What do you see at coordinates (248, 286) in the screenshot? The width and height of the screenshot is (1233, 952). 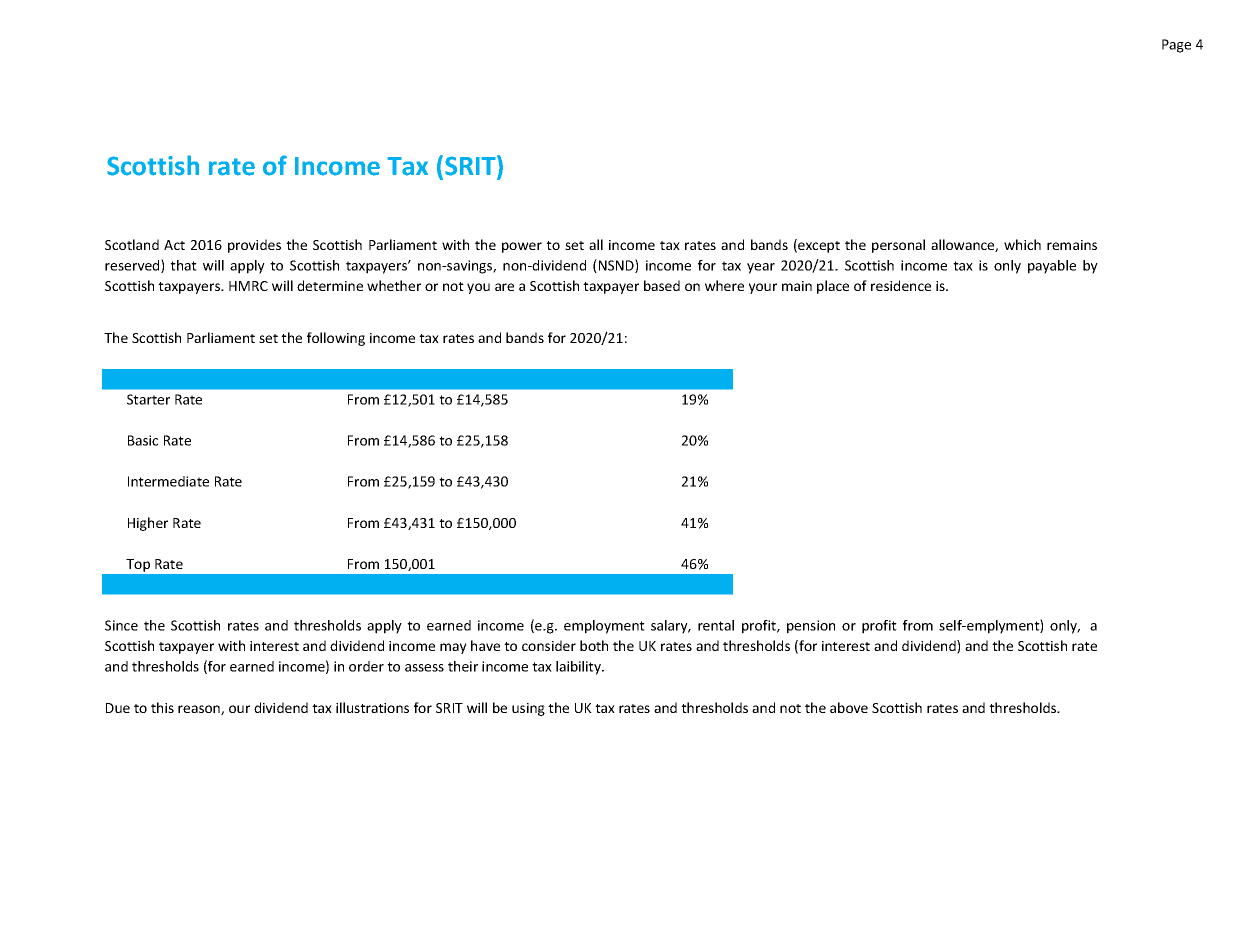 I see `HMRC` at bounding box center [248, 286].
